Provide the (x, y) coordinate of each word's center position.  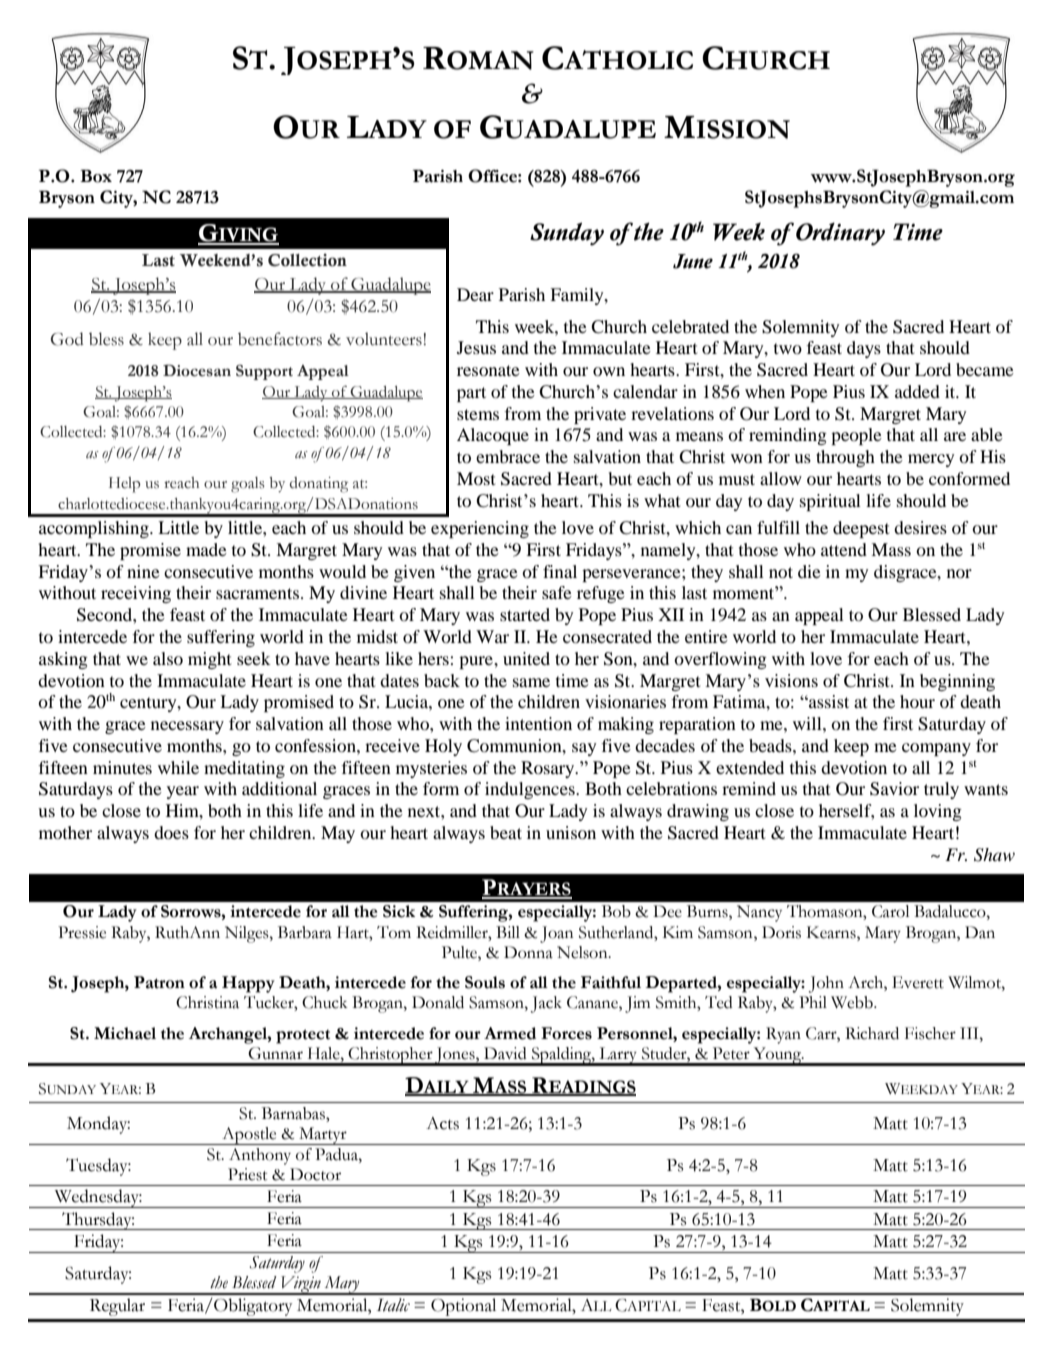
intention (538, 723)
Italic (393, 1305)
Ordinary (840, 234)
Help (124, 485)
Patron (159, 982)
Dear (475, 294)
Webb (853, 1002)
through (845, 458)
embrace (508, 456)
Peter (731, 1053)
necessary (187, 727)
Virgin (301, 1285)
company (936, 749)
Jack (546, 1004)
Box (96, 176)
